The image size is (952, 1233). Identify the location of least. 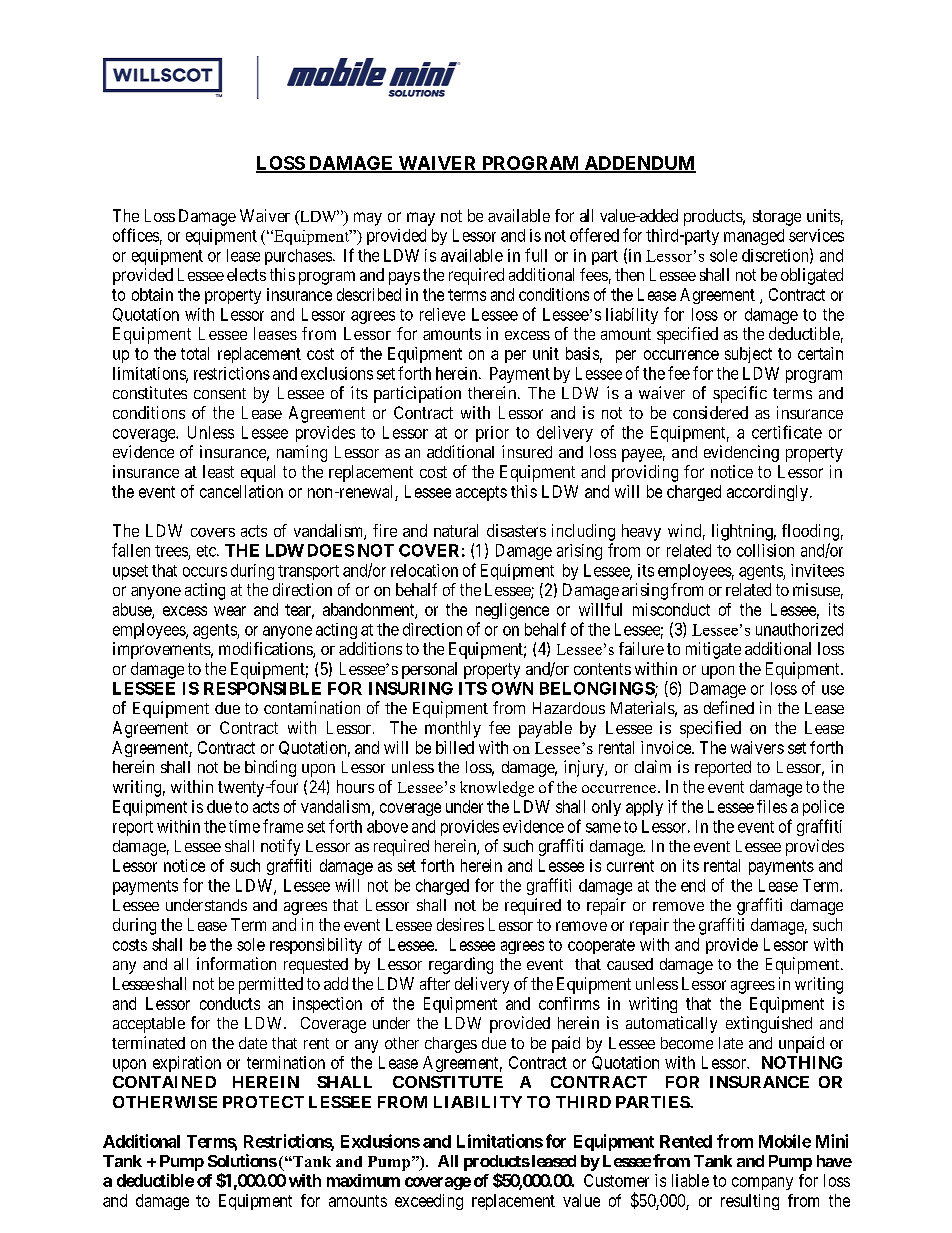
(218, 471).
